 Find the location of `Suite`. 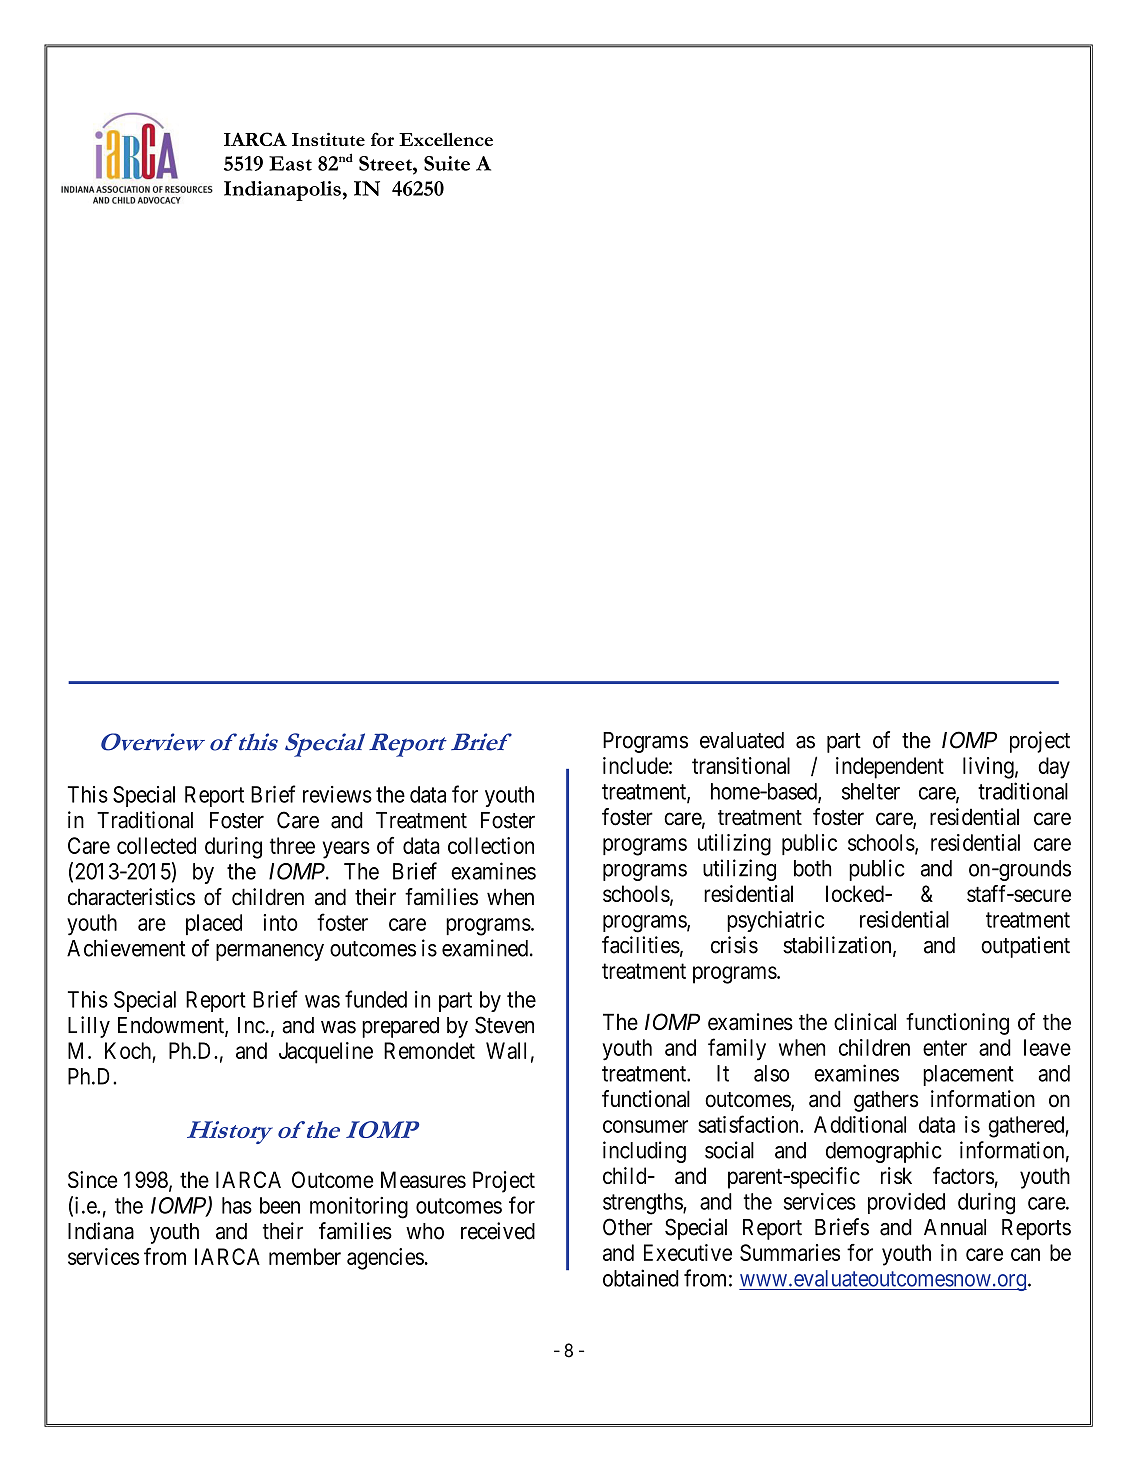

Suite is located at coordinates (447, 163).
